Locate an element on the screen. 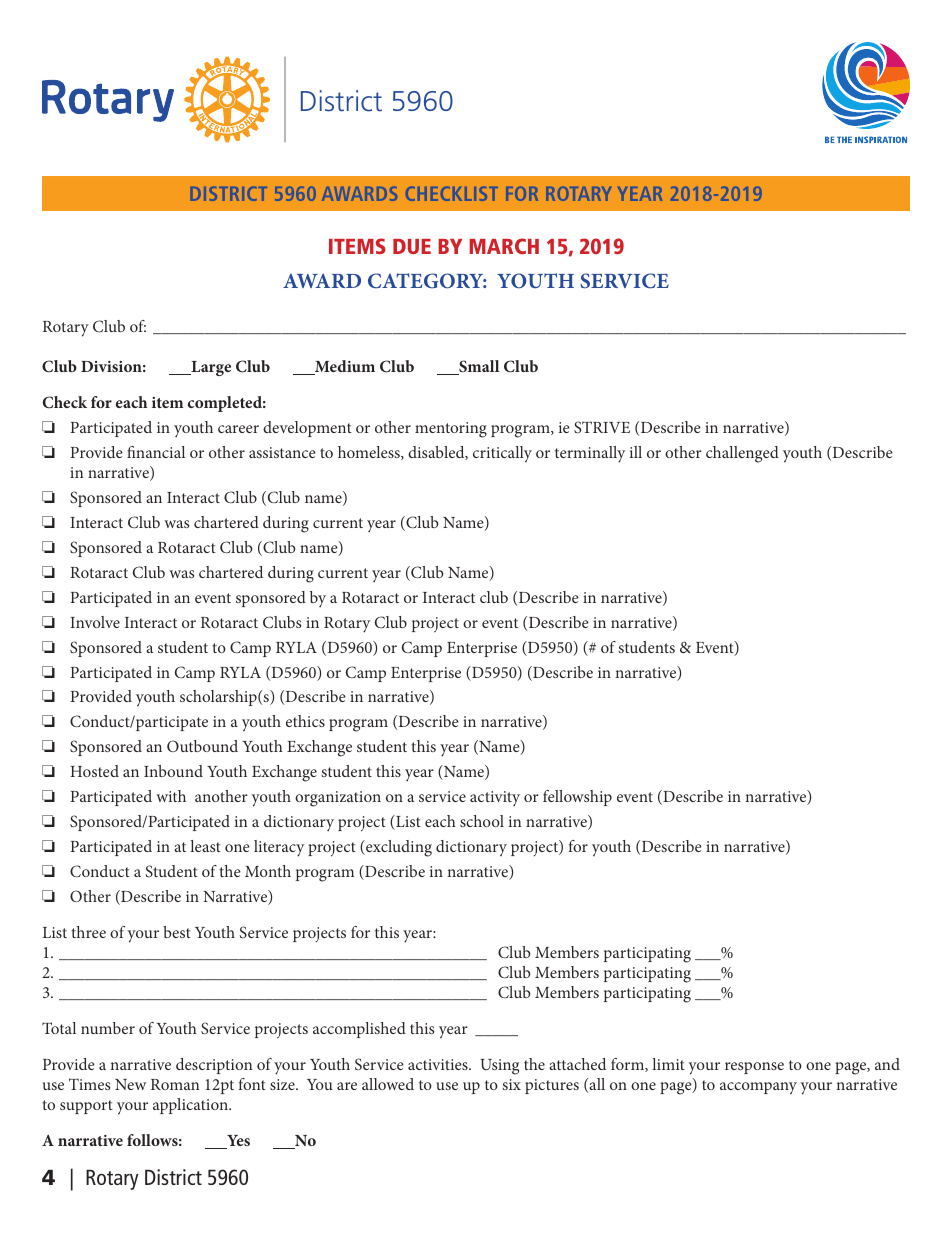  mentoring is located at coordinates (451, 430).
